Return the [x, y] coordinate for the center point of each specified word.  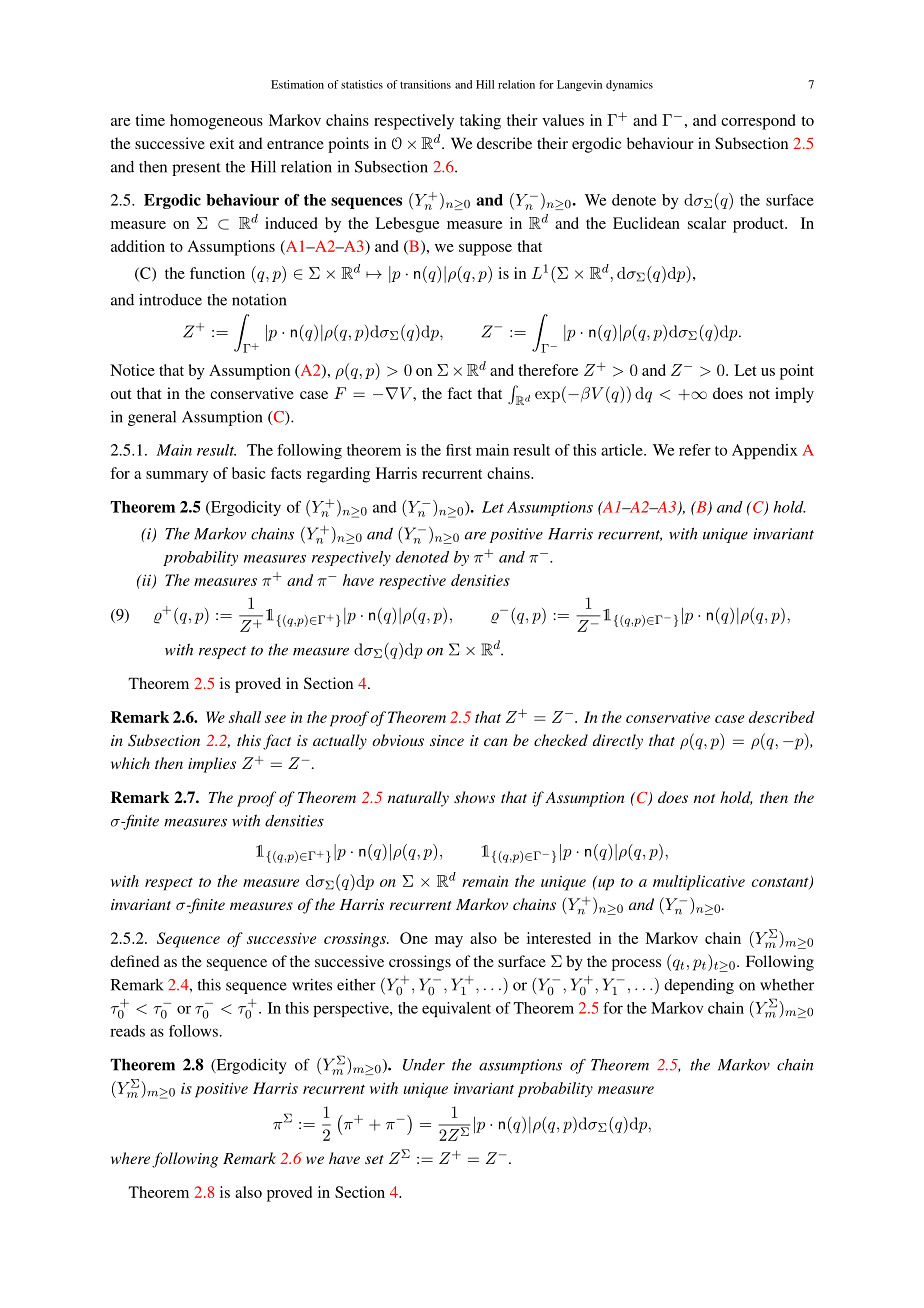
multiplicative [699, 883]
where [130, 1158]
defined [135, 961]
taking [480, 122]
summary [177, 477]
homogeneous [216, 122]
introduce [170, 300]
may [449, 942]
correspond [758, 122]
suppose [485, 250]
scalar [707, 223]
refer [695, 450]
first [459, 450]
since [447, 740]
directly [618, 742]
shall [245, 717]
